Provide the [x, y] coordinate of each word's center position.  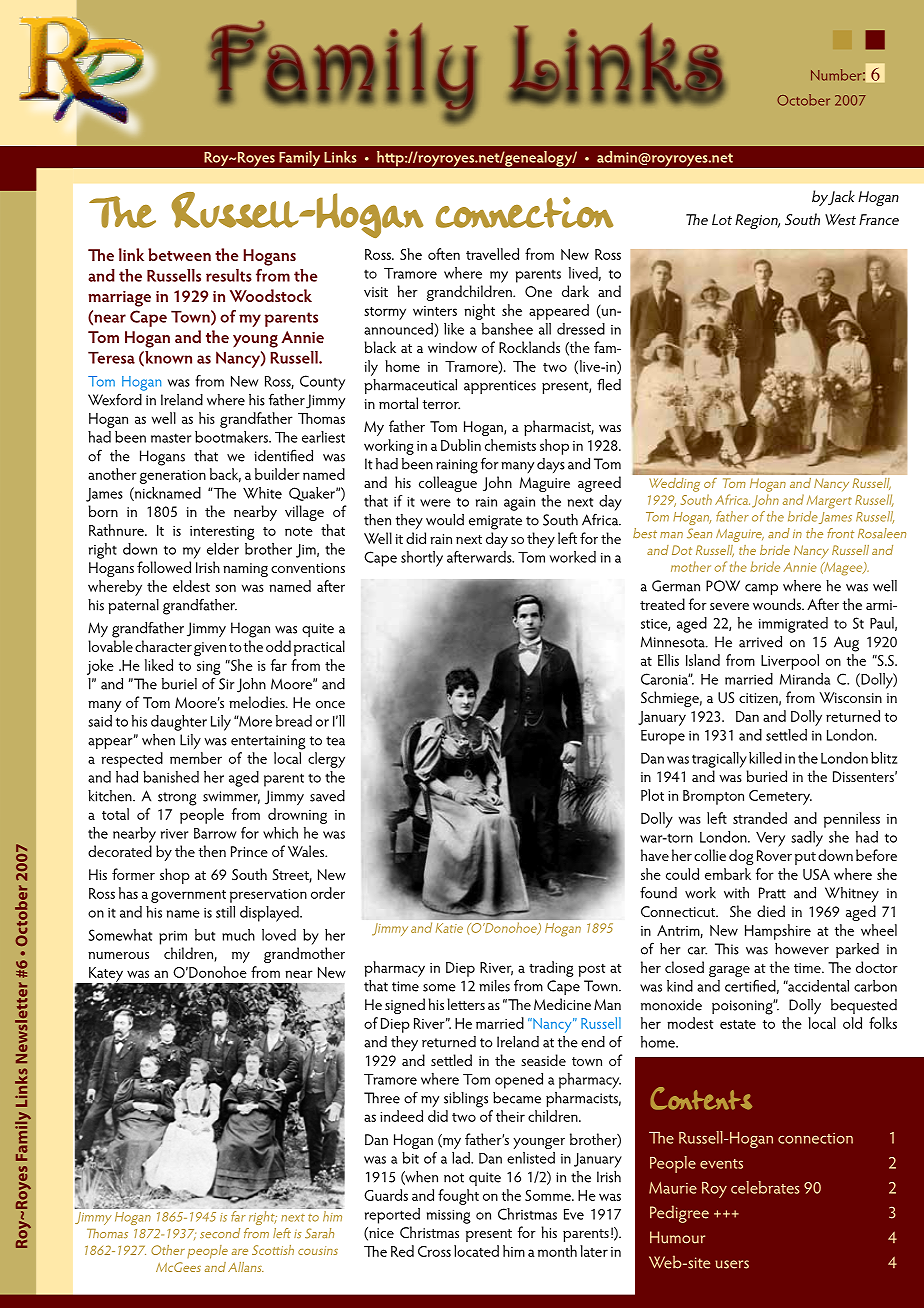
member [196, 758]
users [732, 1264]
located [476, 1251]
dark [575, 291]
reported [392, 1216]
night [479, 312]
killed [765, 758]
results [229, 275]
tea [335, 741]
